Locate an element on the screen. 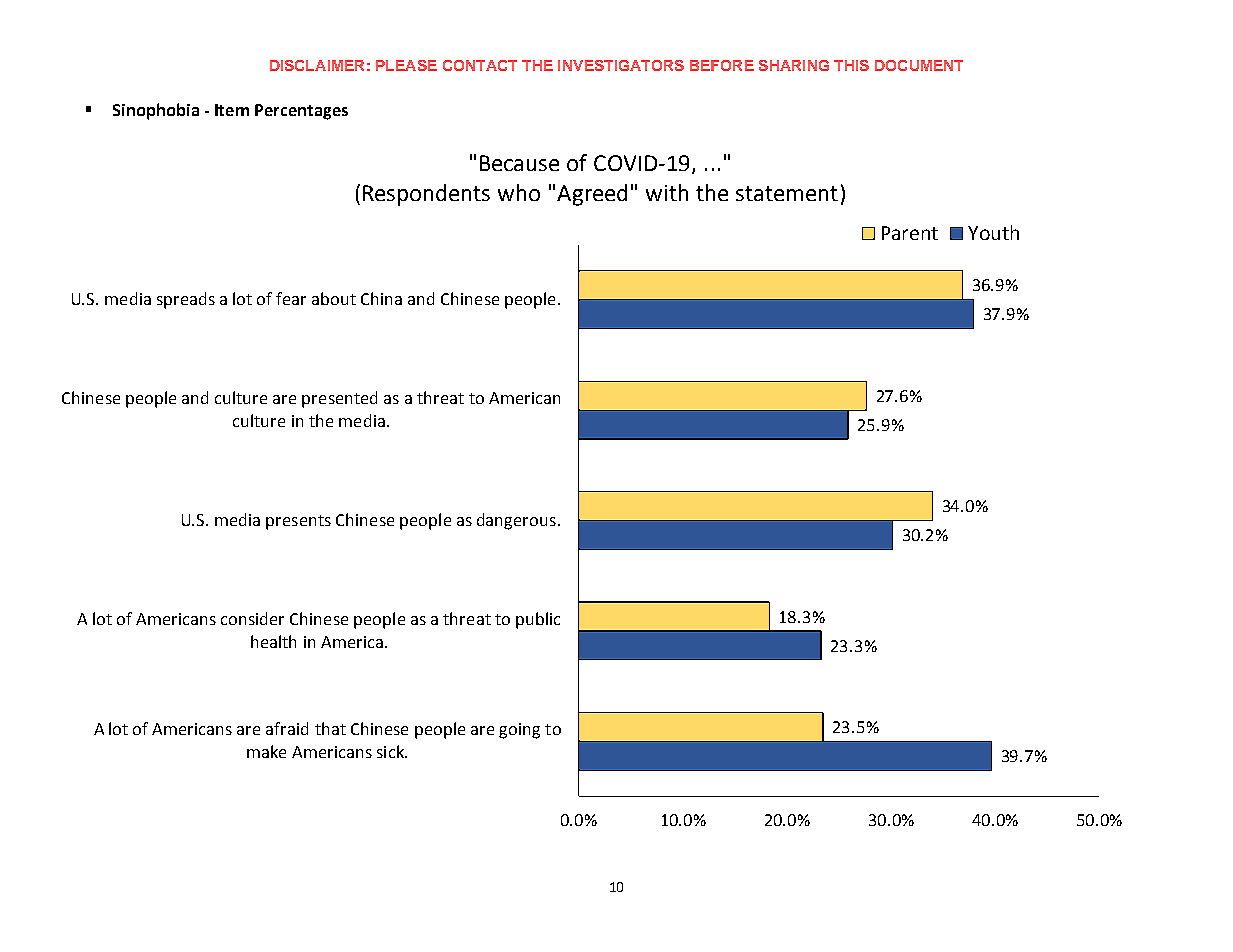 The width and height of the screenshot is (1233, 952). DOCUMENT is located at coordinates (919, 65).
